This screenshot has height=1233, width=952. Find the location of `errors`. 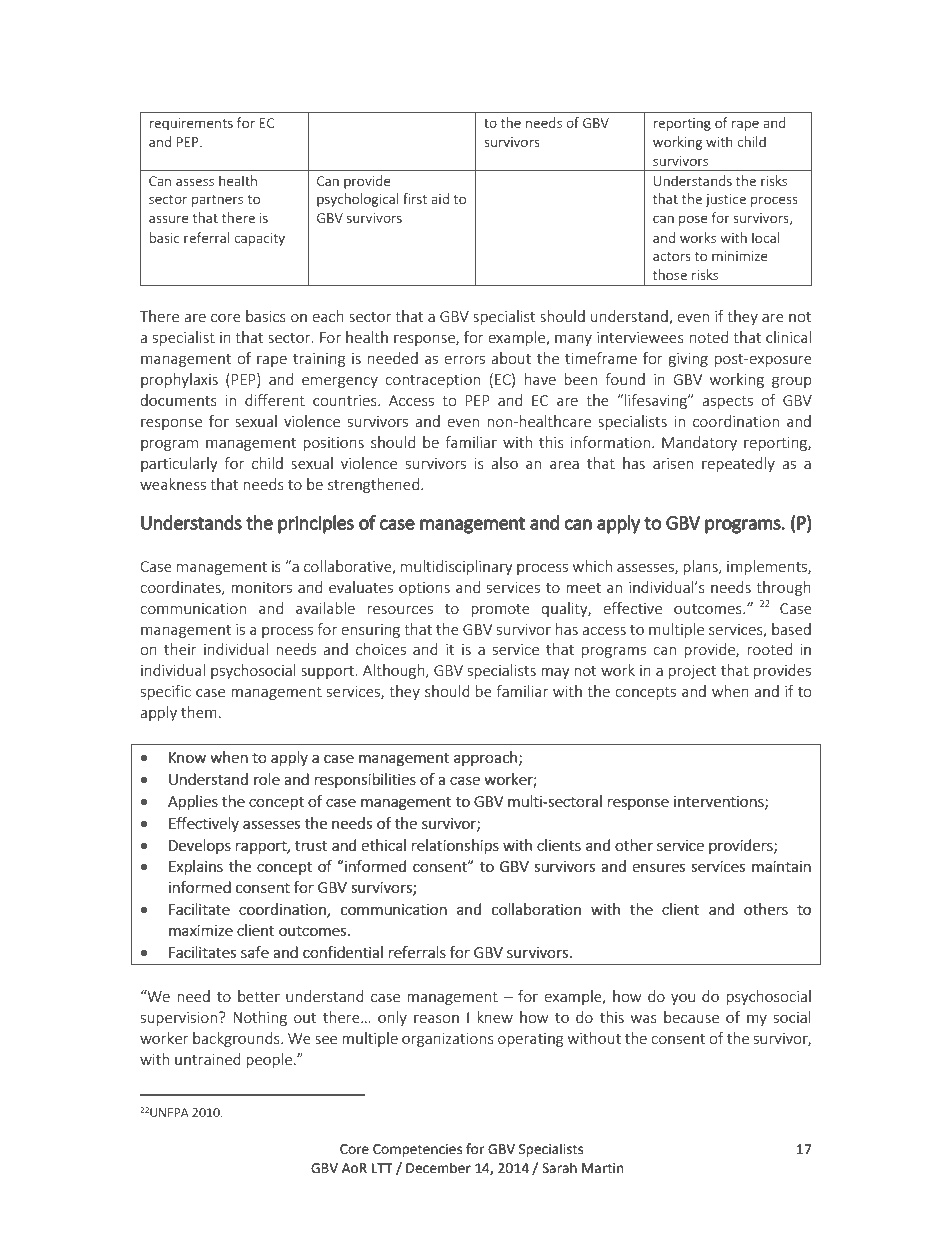

errors is located at coordinates (464, 360).
